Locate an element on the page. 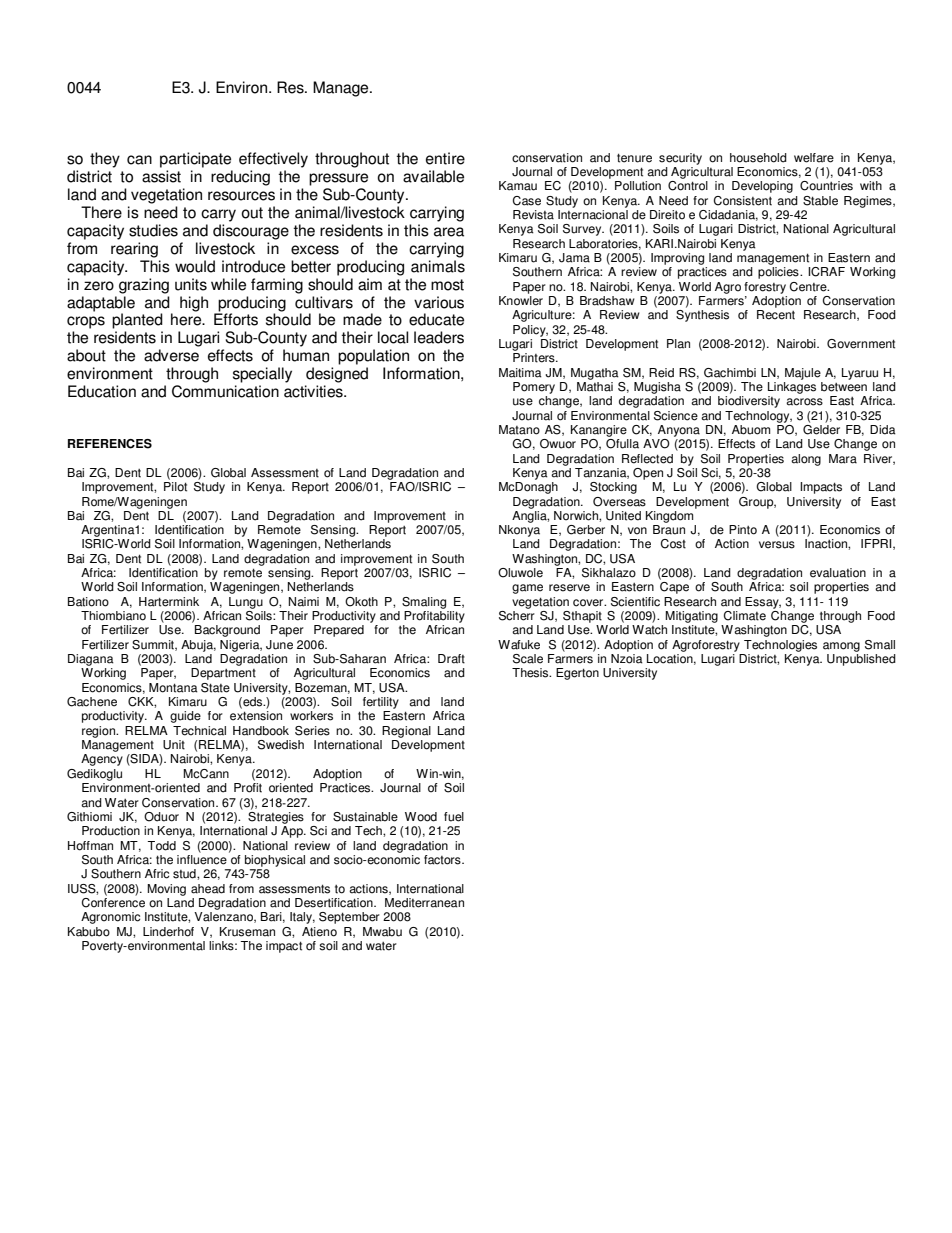 This page has height=1233, width=952. Mediterranean is located at coordinates (424, 903).
